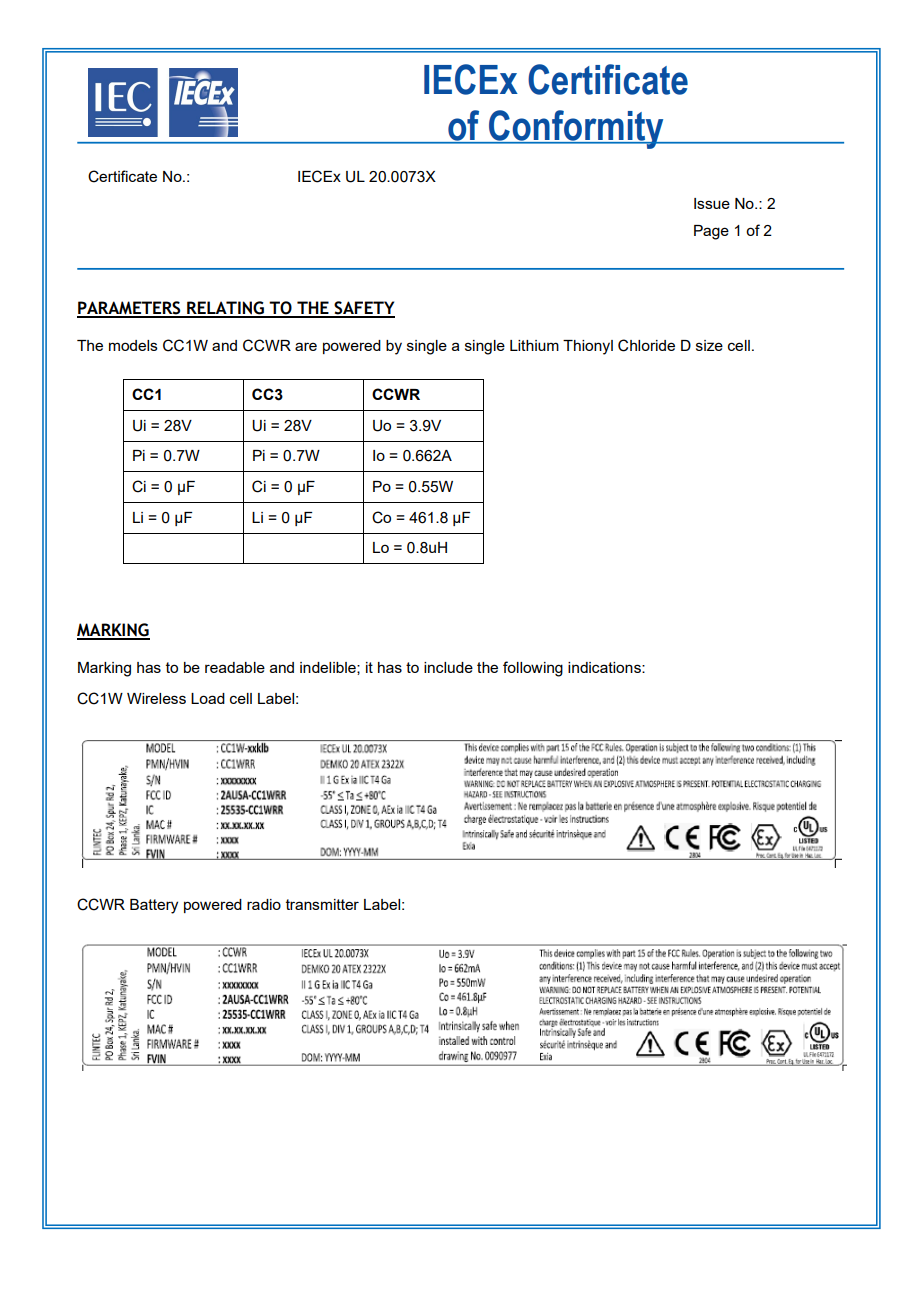  Describe the element at coordinates (605, 667) in the screenshot. I see `indications` at that location.
